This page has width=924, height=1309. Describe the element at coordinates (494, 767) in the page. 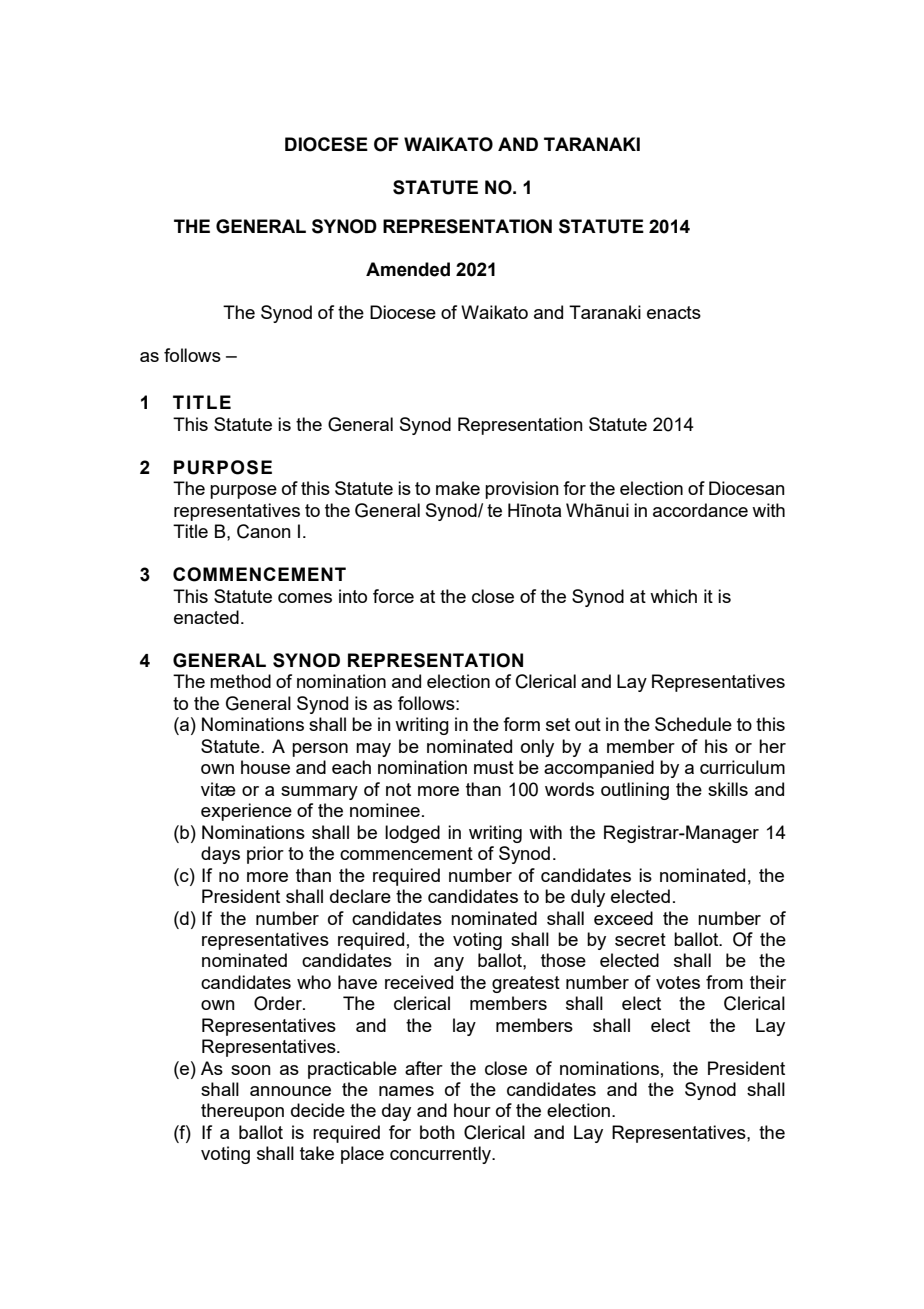

I see `must` at that location.
